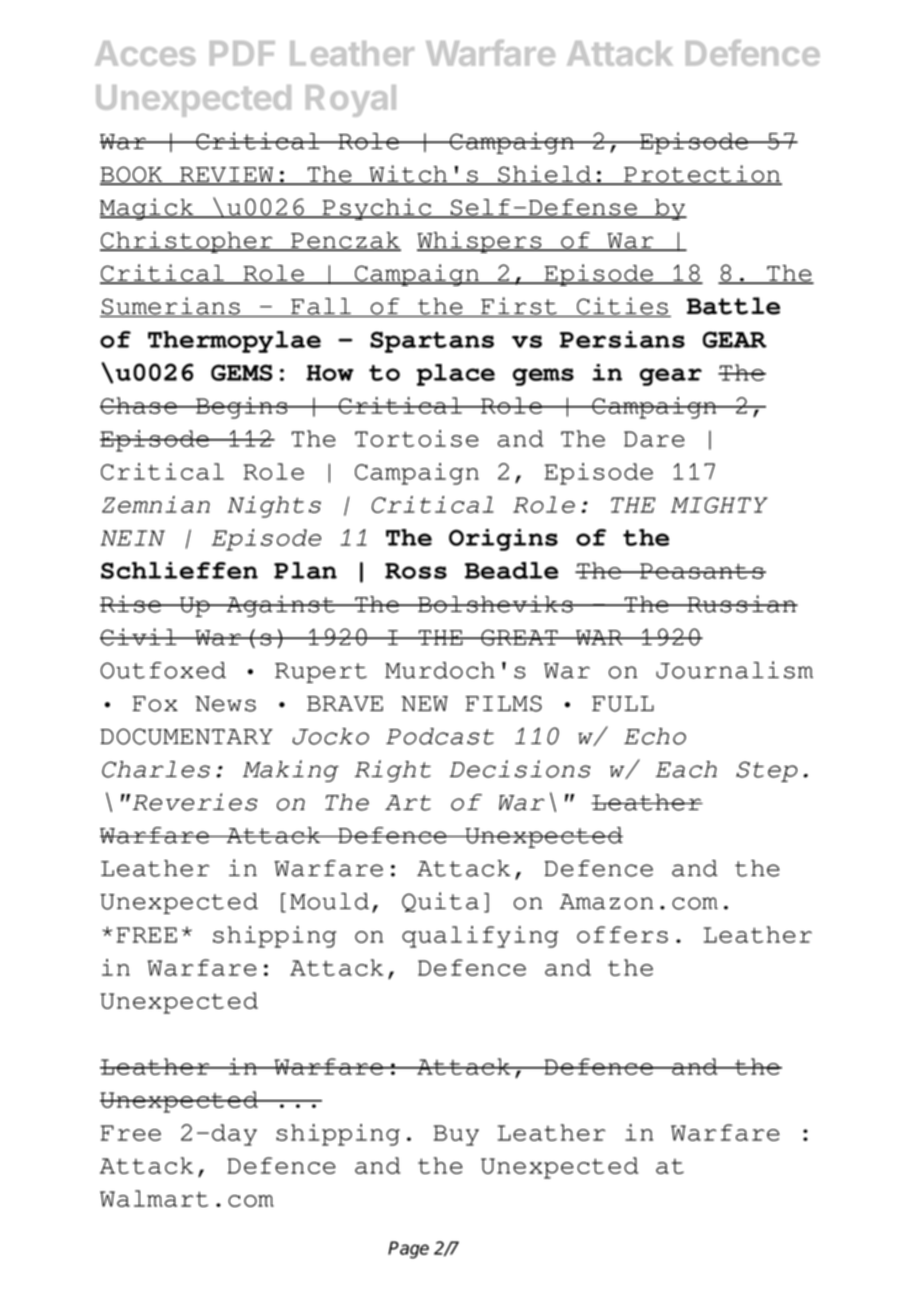  I want to click on offers, so click(622, 934).
